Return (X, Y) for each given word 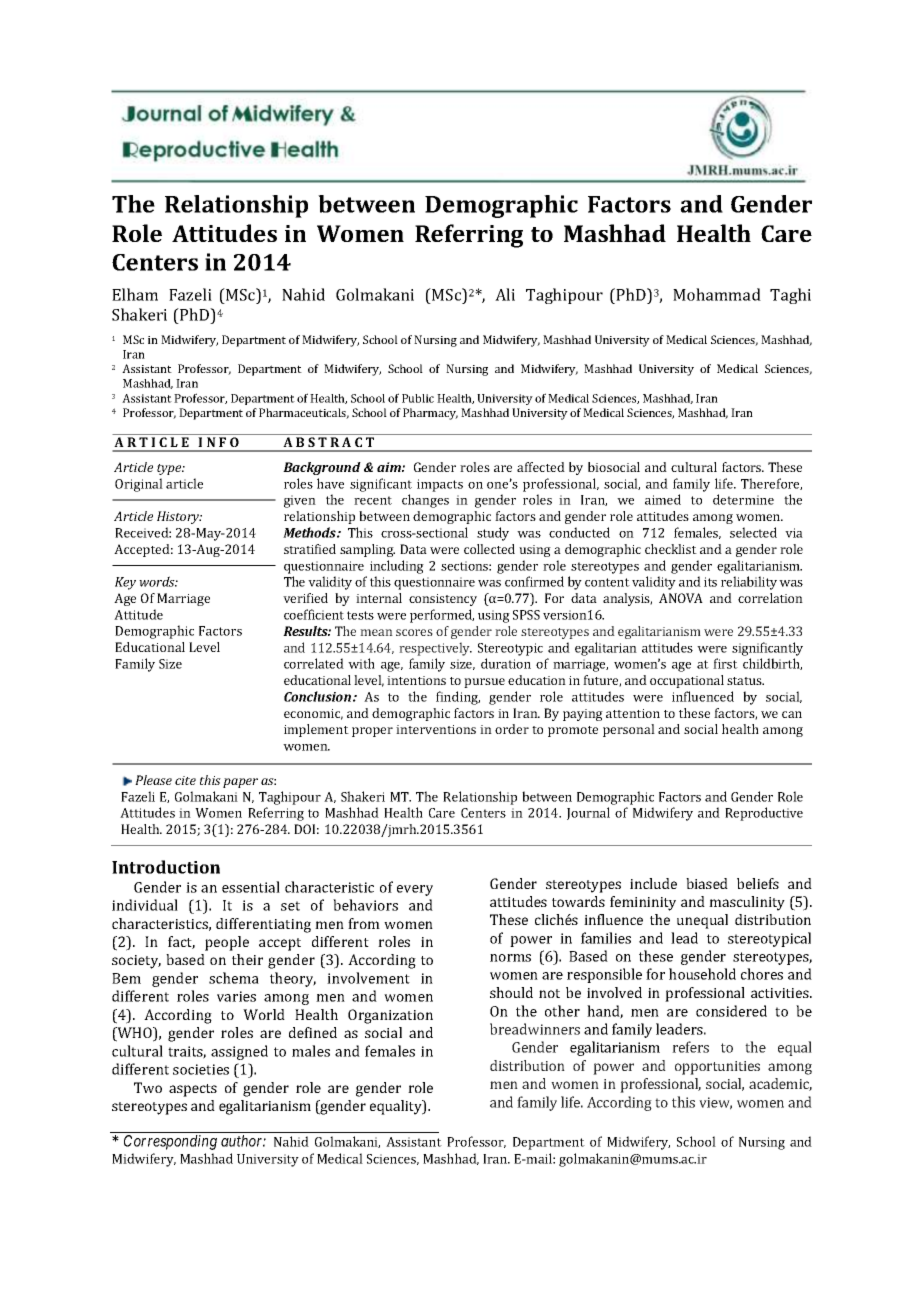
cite (185, 780)
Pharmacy (430, 414)
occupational (687, 681)
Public (418, 398)
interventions (436, 729)
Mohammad (717, 294)
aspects (193, 1090)
